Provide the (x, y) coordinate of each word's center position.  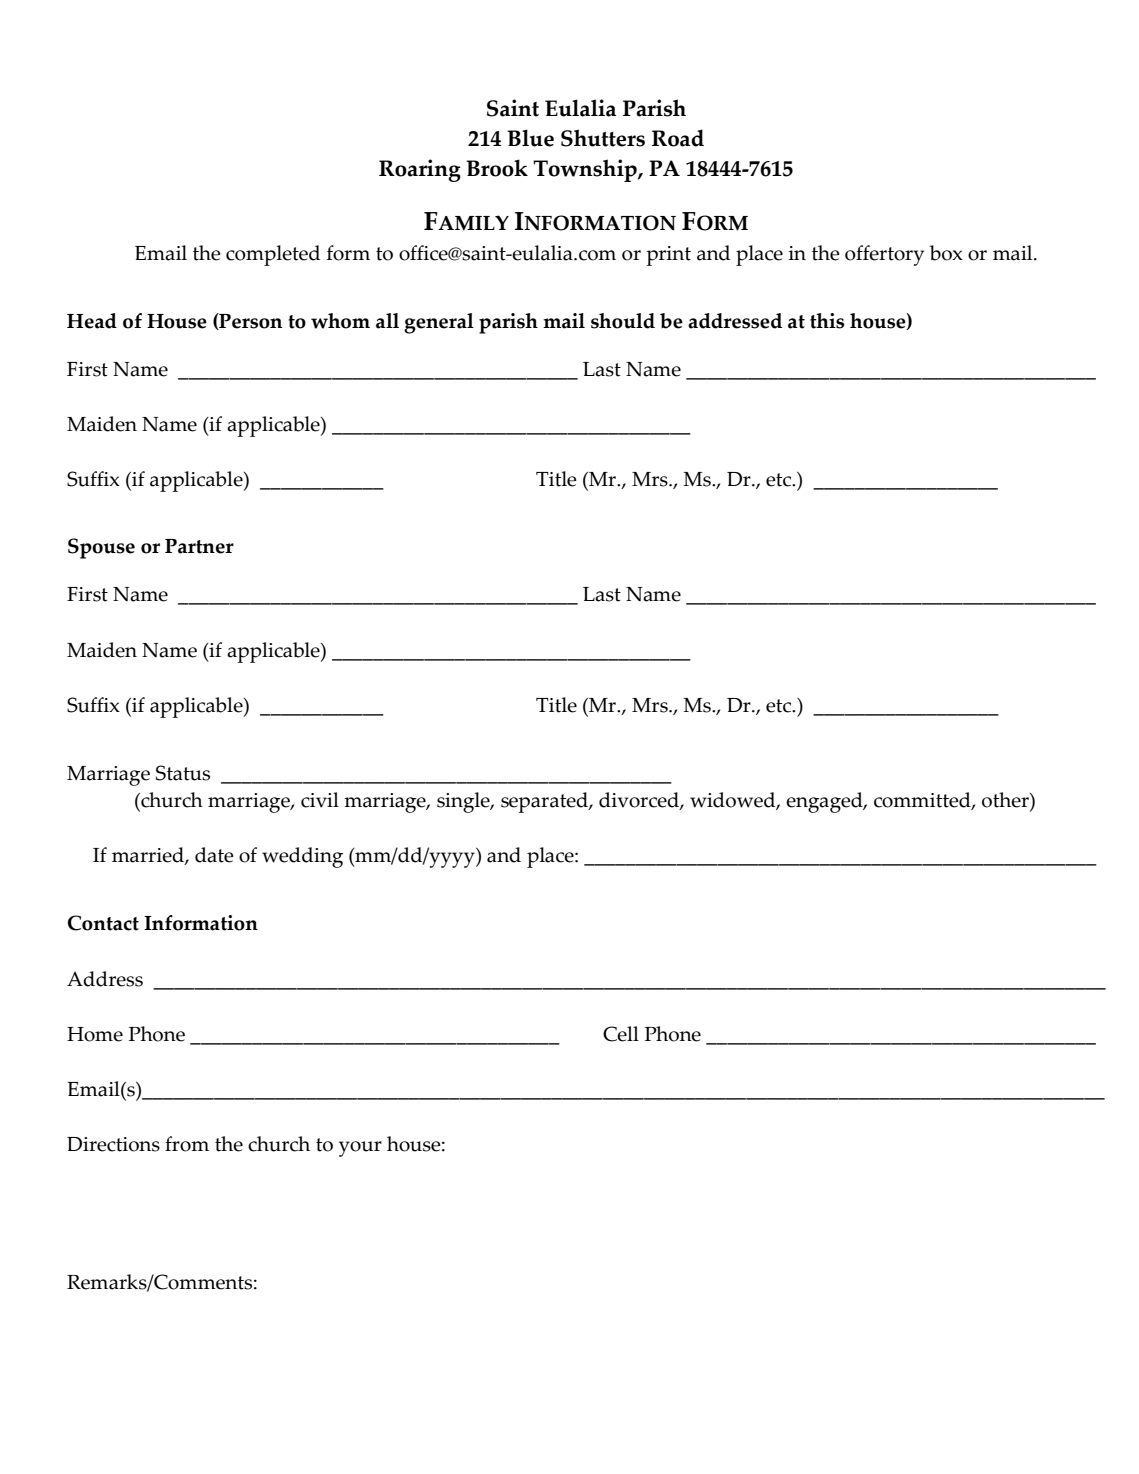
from (187, 1144)
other (1006, 800)
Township (586, 170)
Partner (199, 546)
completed (273, 255)
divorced (640, 801)
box (946, 253)
